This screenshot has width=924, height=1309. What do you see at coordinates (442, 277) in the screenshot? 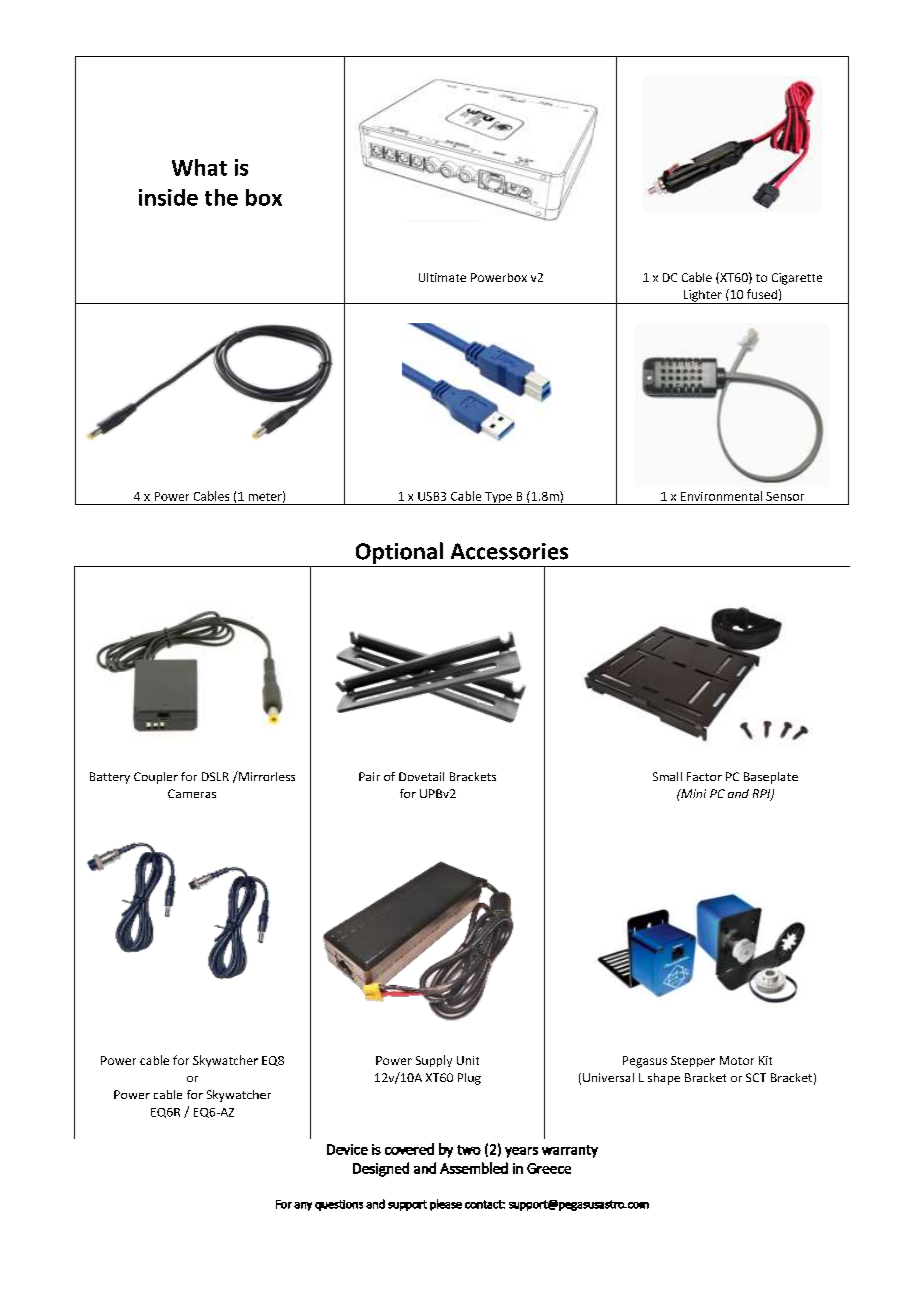
I see `Ultimate` at bounding box center [442, 277].
